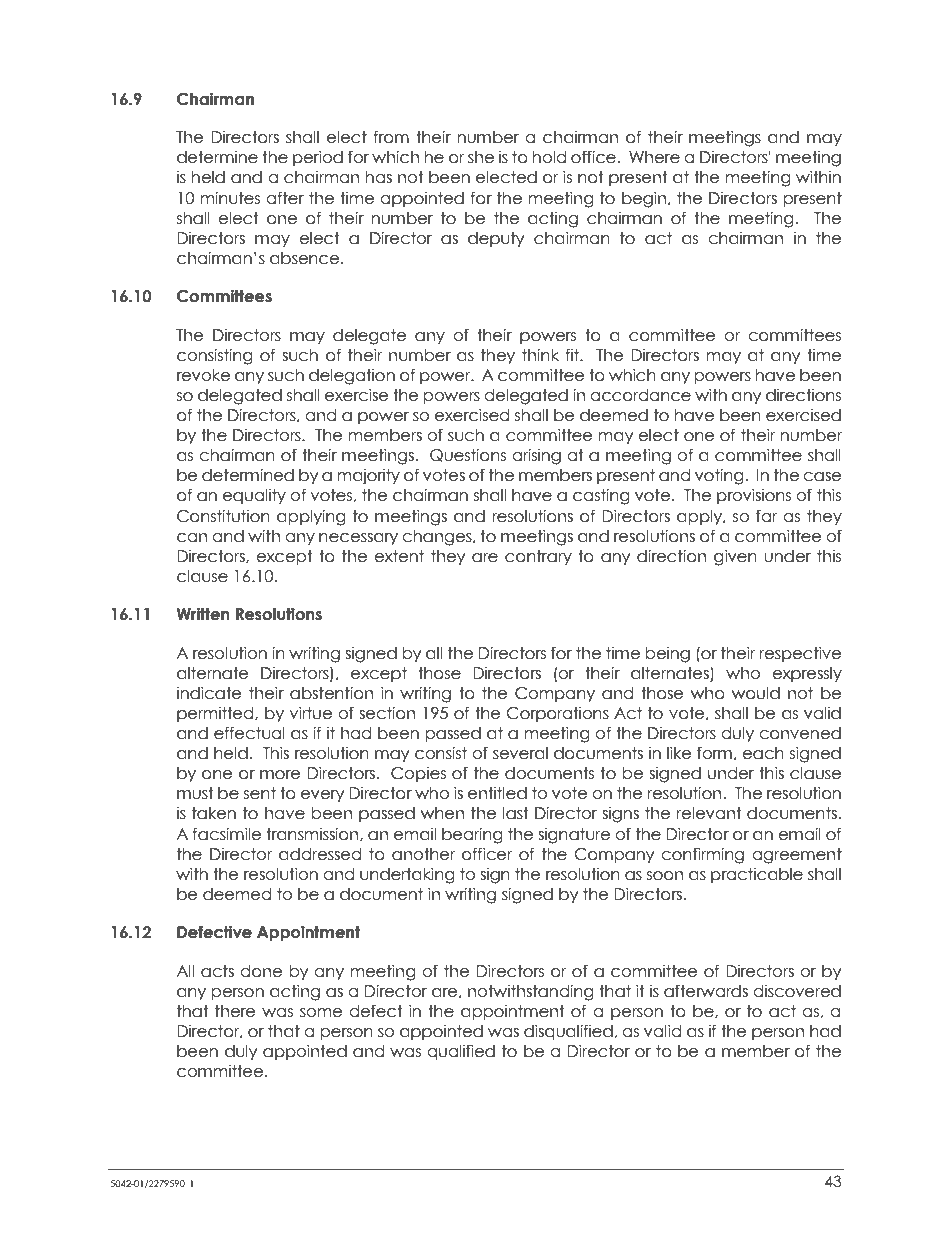  What do you see at coordinates (321, 1013) in the screenshot?
I see `some` at bounding box center [321, 1013].
